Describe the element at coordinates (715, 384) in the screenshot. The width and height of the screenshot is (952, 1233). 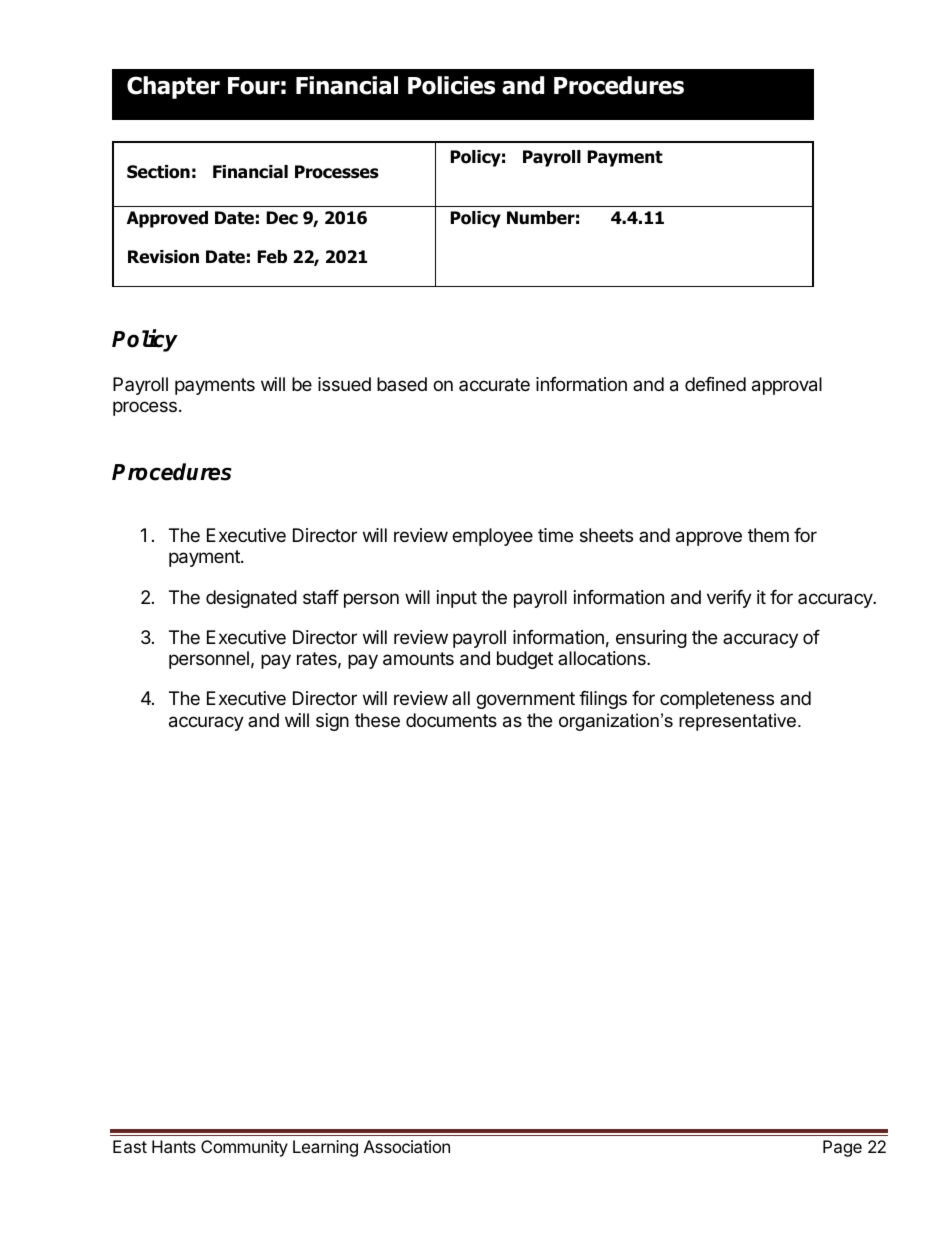
I see `defined` at that location.
